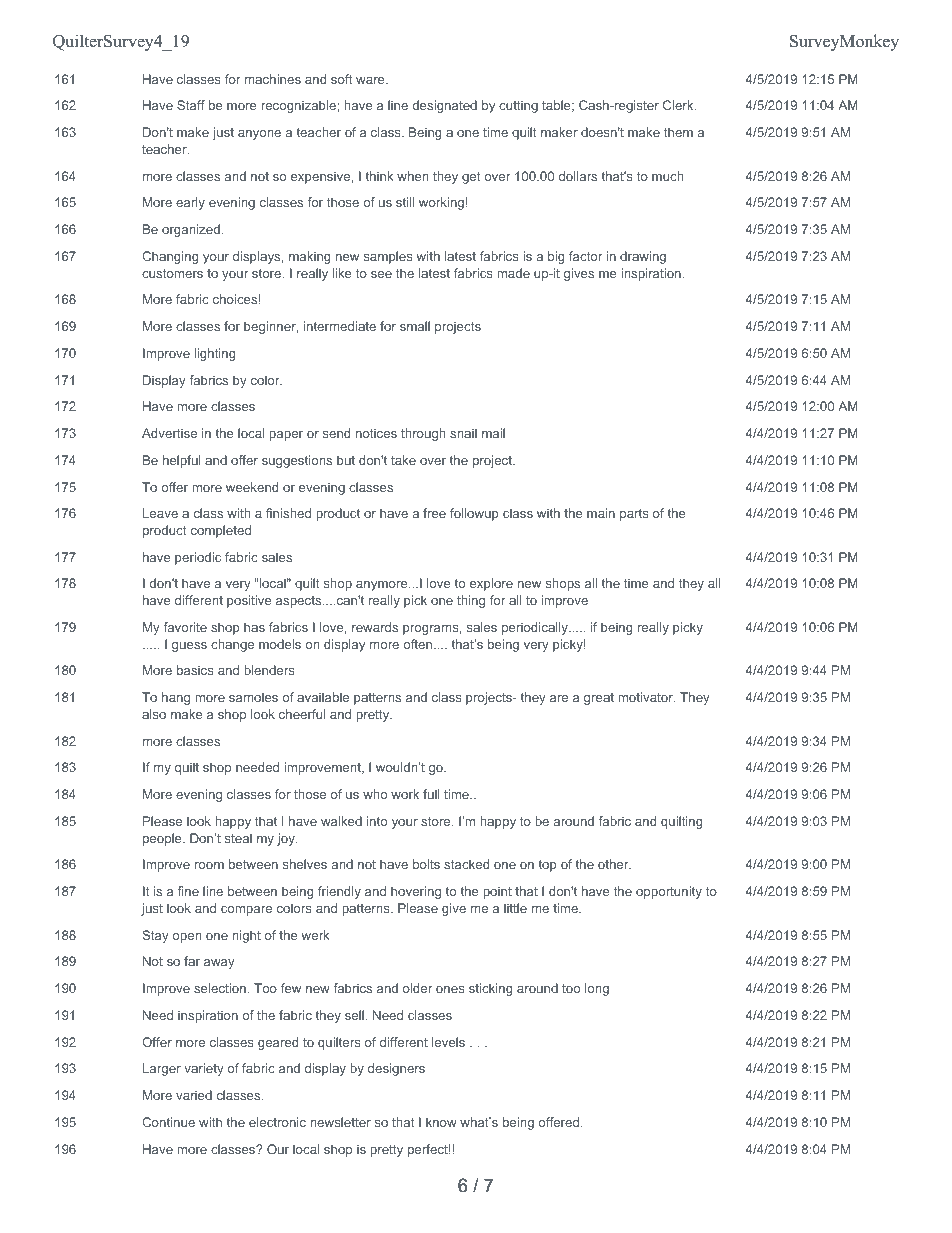 The height and width of the document is (1233, 952). Describe the element at coordinates (444, 106) in the document. I see `designated` at that location.
